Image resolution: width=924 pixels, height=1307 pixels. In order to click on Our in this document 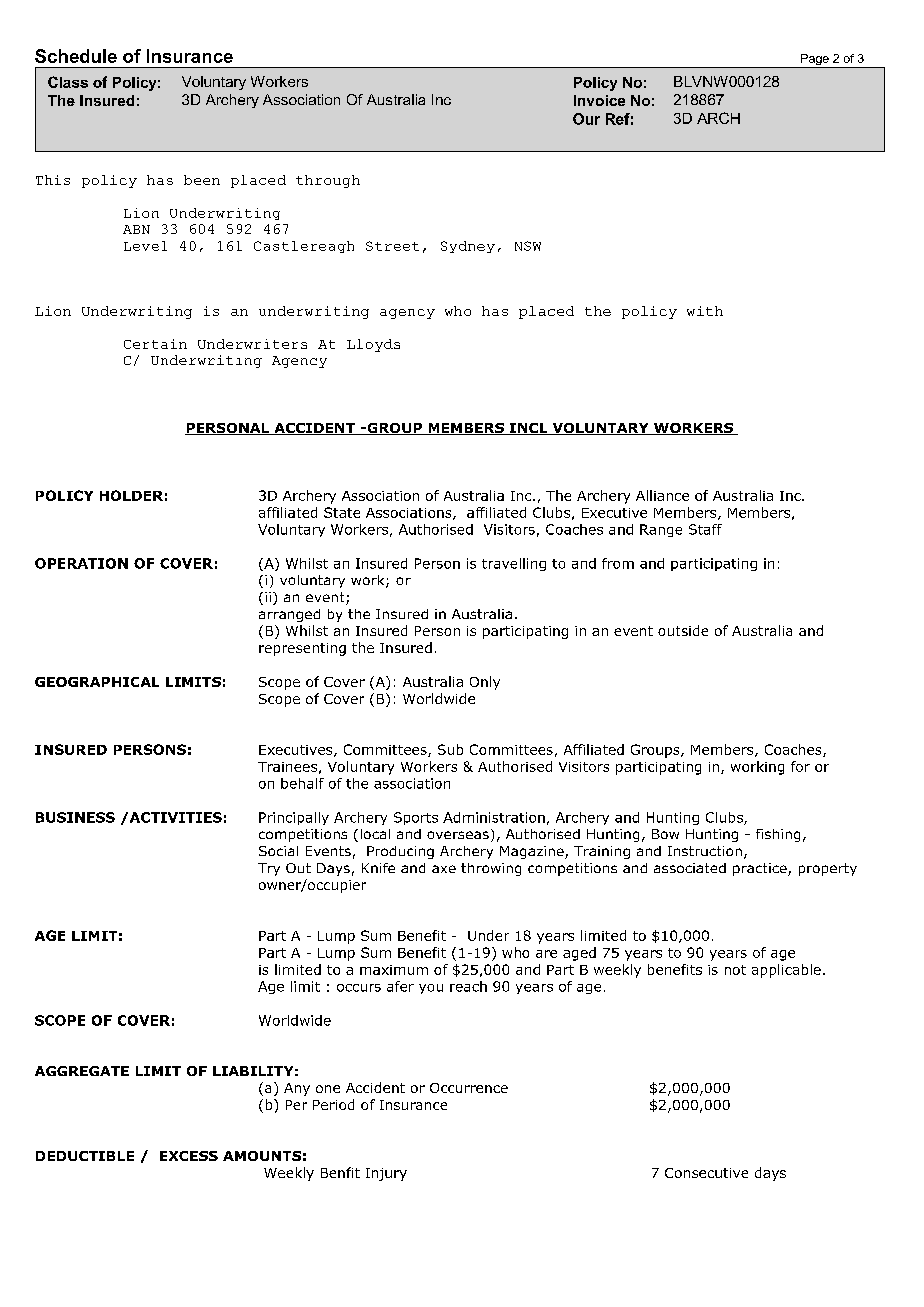, I will do `click(586, 119)`.
